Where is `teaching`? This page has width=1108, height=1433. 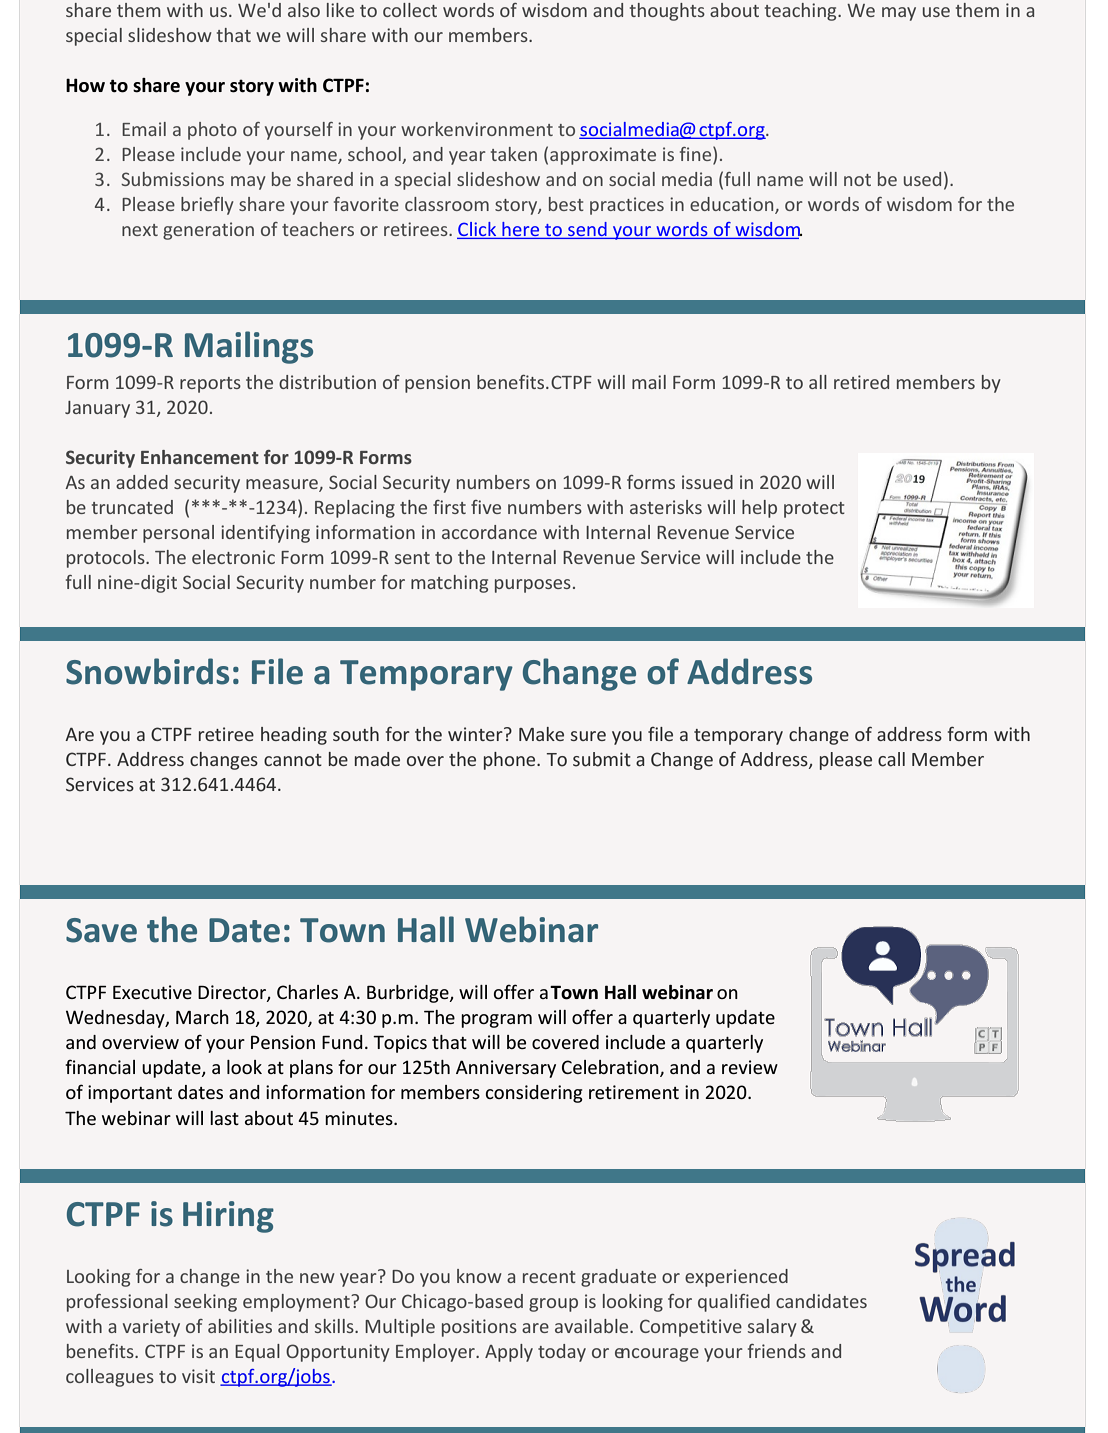 teaching is located at coordinates (802, 12).
